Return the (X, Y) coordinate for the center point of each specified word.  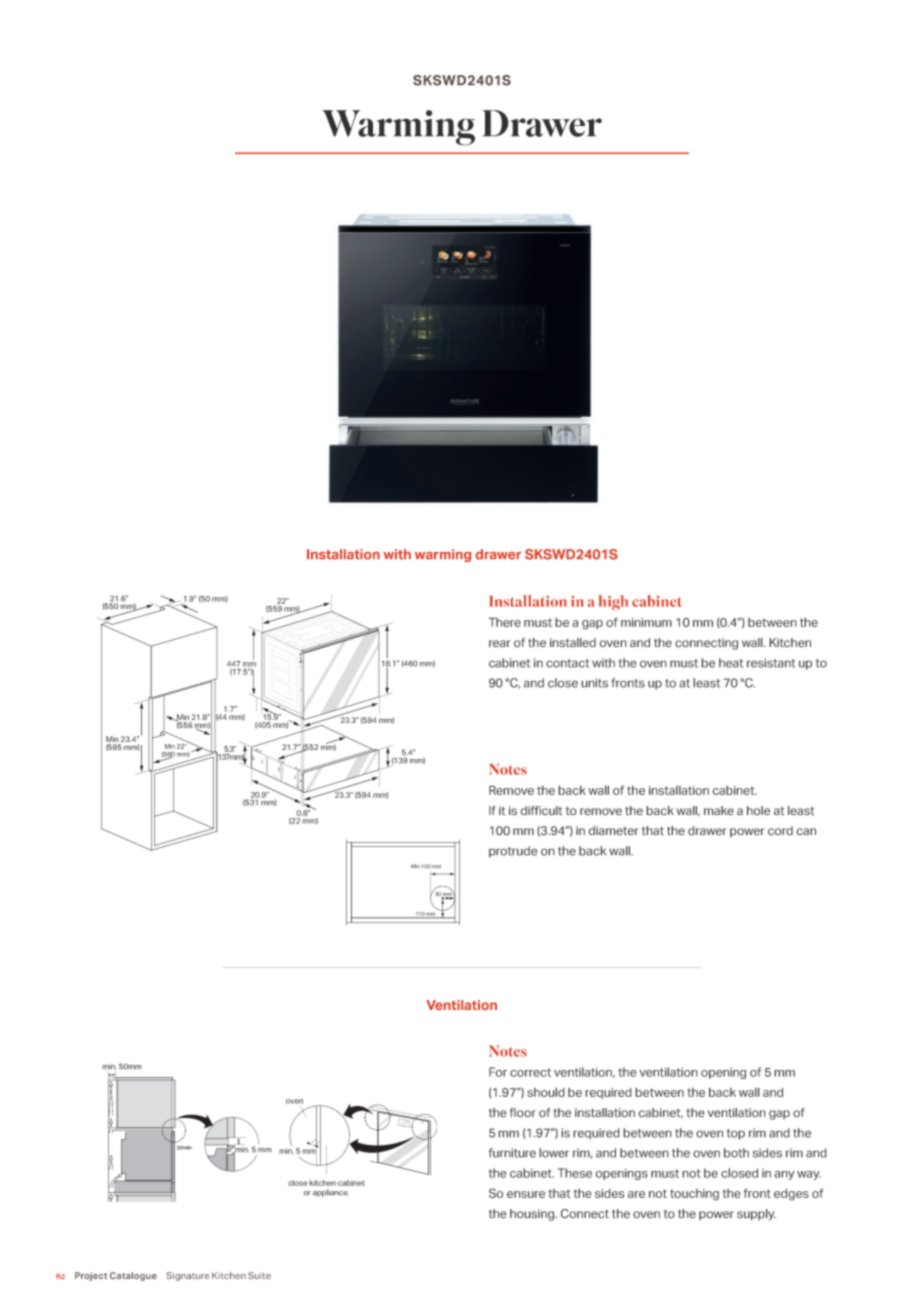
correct (530, 1072)
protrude (513, 852)
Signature (187, 1276)
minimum (646, 622)
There (505, 622)
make (719, 811)
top (736, 1134)
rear (500, 644)
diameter (614, 831)
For (498, 1072)
